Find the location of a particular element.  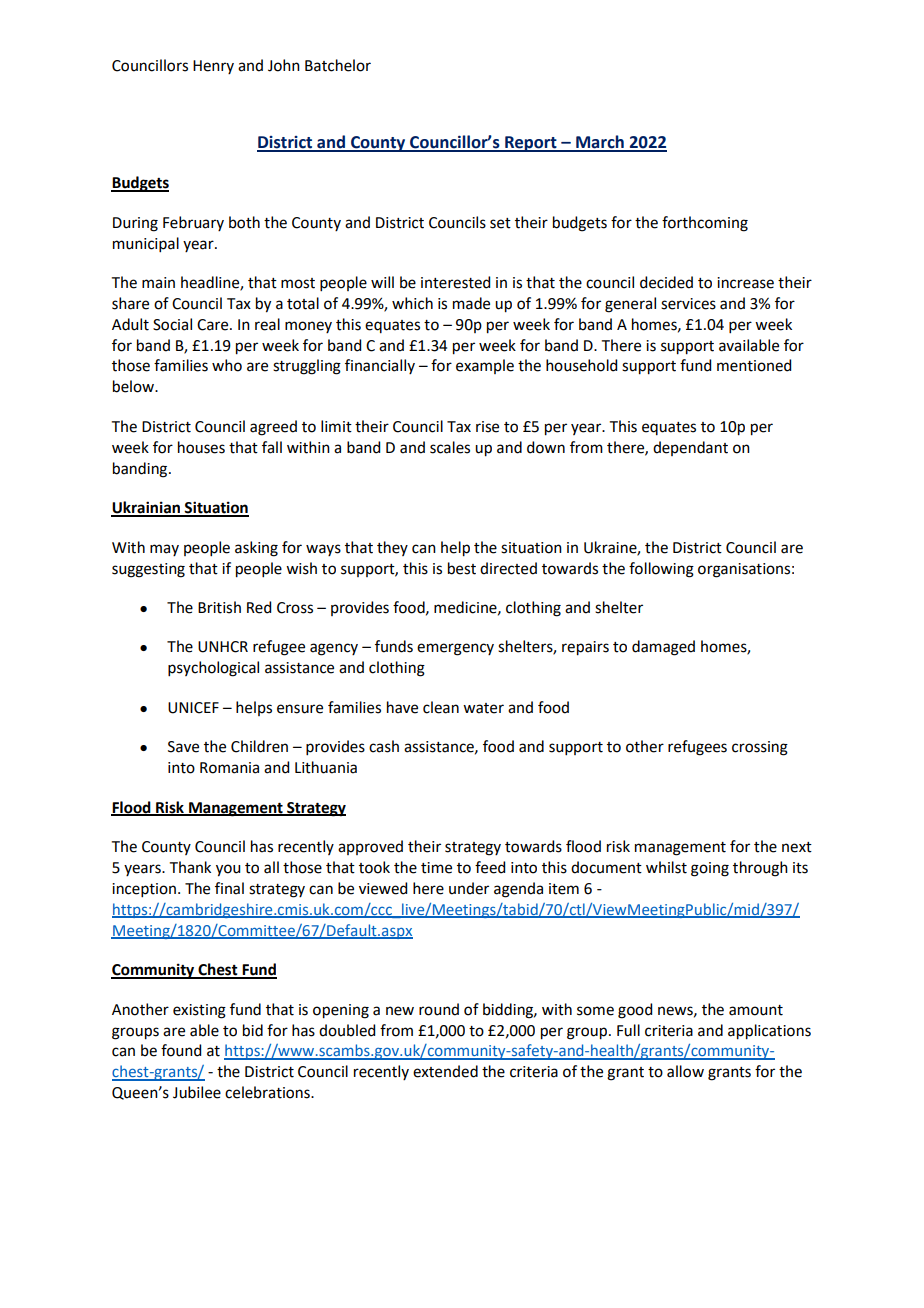

best is located at coordinates (462, 568).
